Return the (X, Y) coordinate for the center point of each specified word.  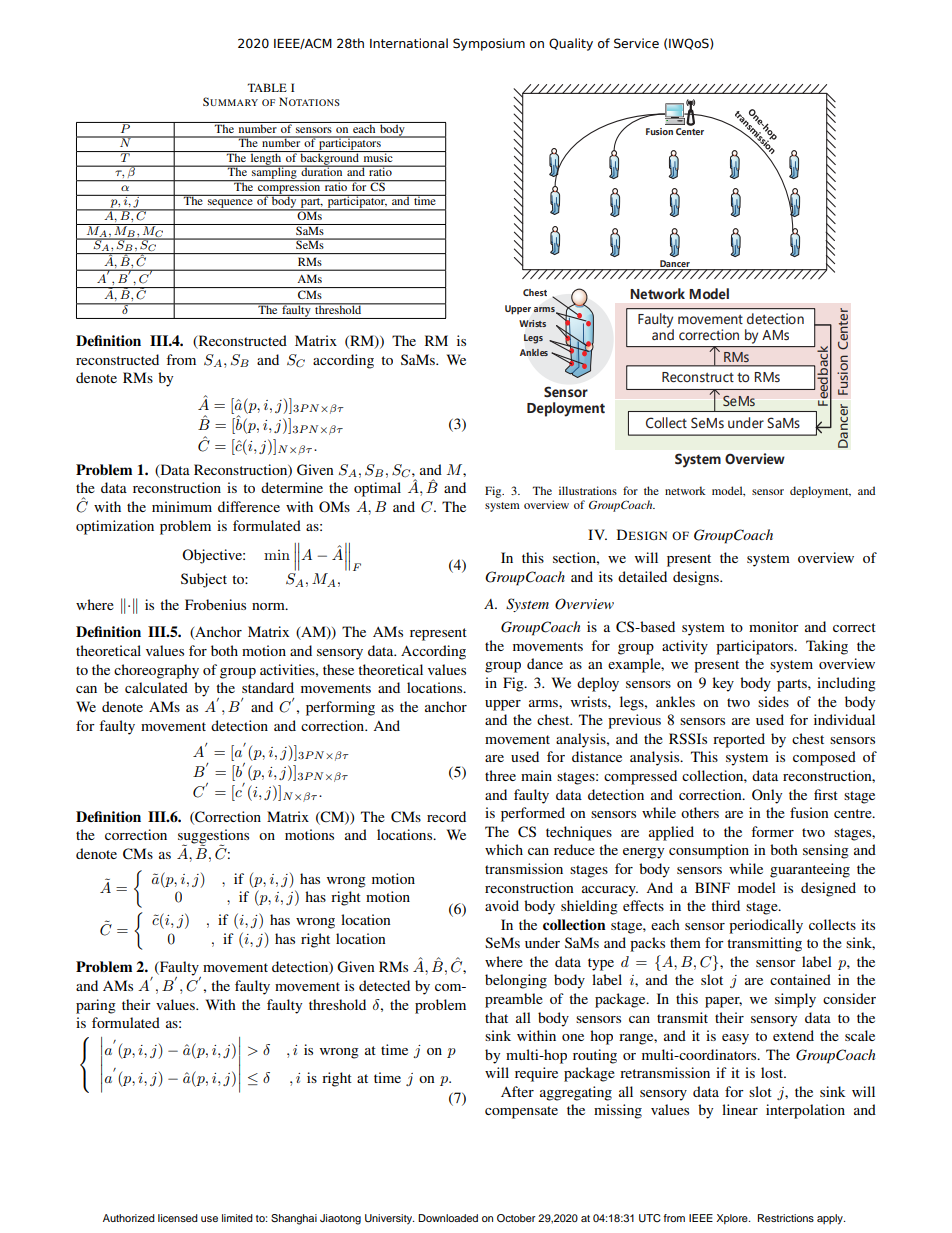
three (500, 775)
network (685, 490)
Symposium (489, 44)
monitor (774, 626)
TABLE (267, 87)
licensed (178, 1218)
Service (636, 43)
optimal (377, 489)
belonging (516, 981)
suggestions (213, 837)
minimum (182, 506)
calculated (156, 687)
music (378, 156)
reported (739, 740)
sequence (230, 205)
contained (800, 979)
